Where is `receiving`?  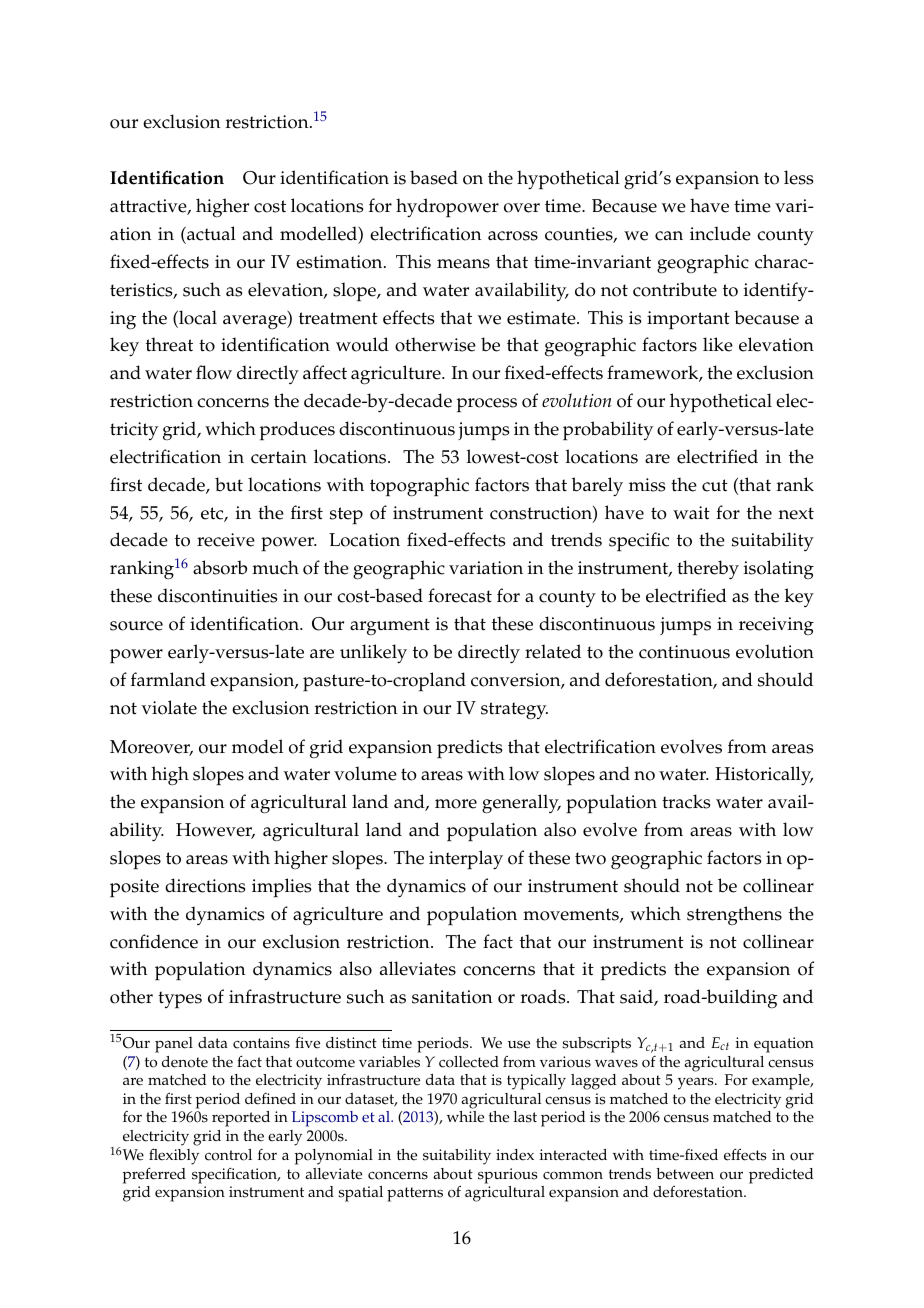 receiving is located at coordinates (776, 626).
